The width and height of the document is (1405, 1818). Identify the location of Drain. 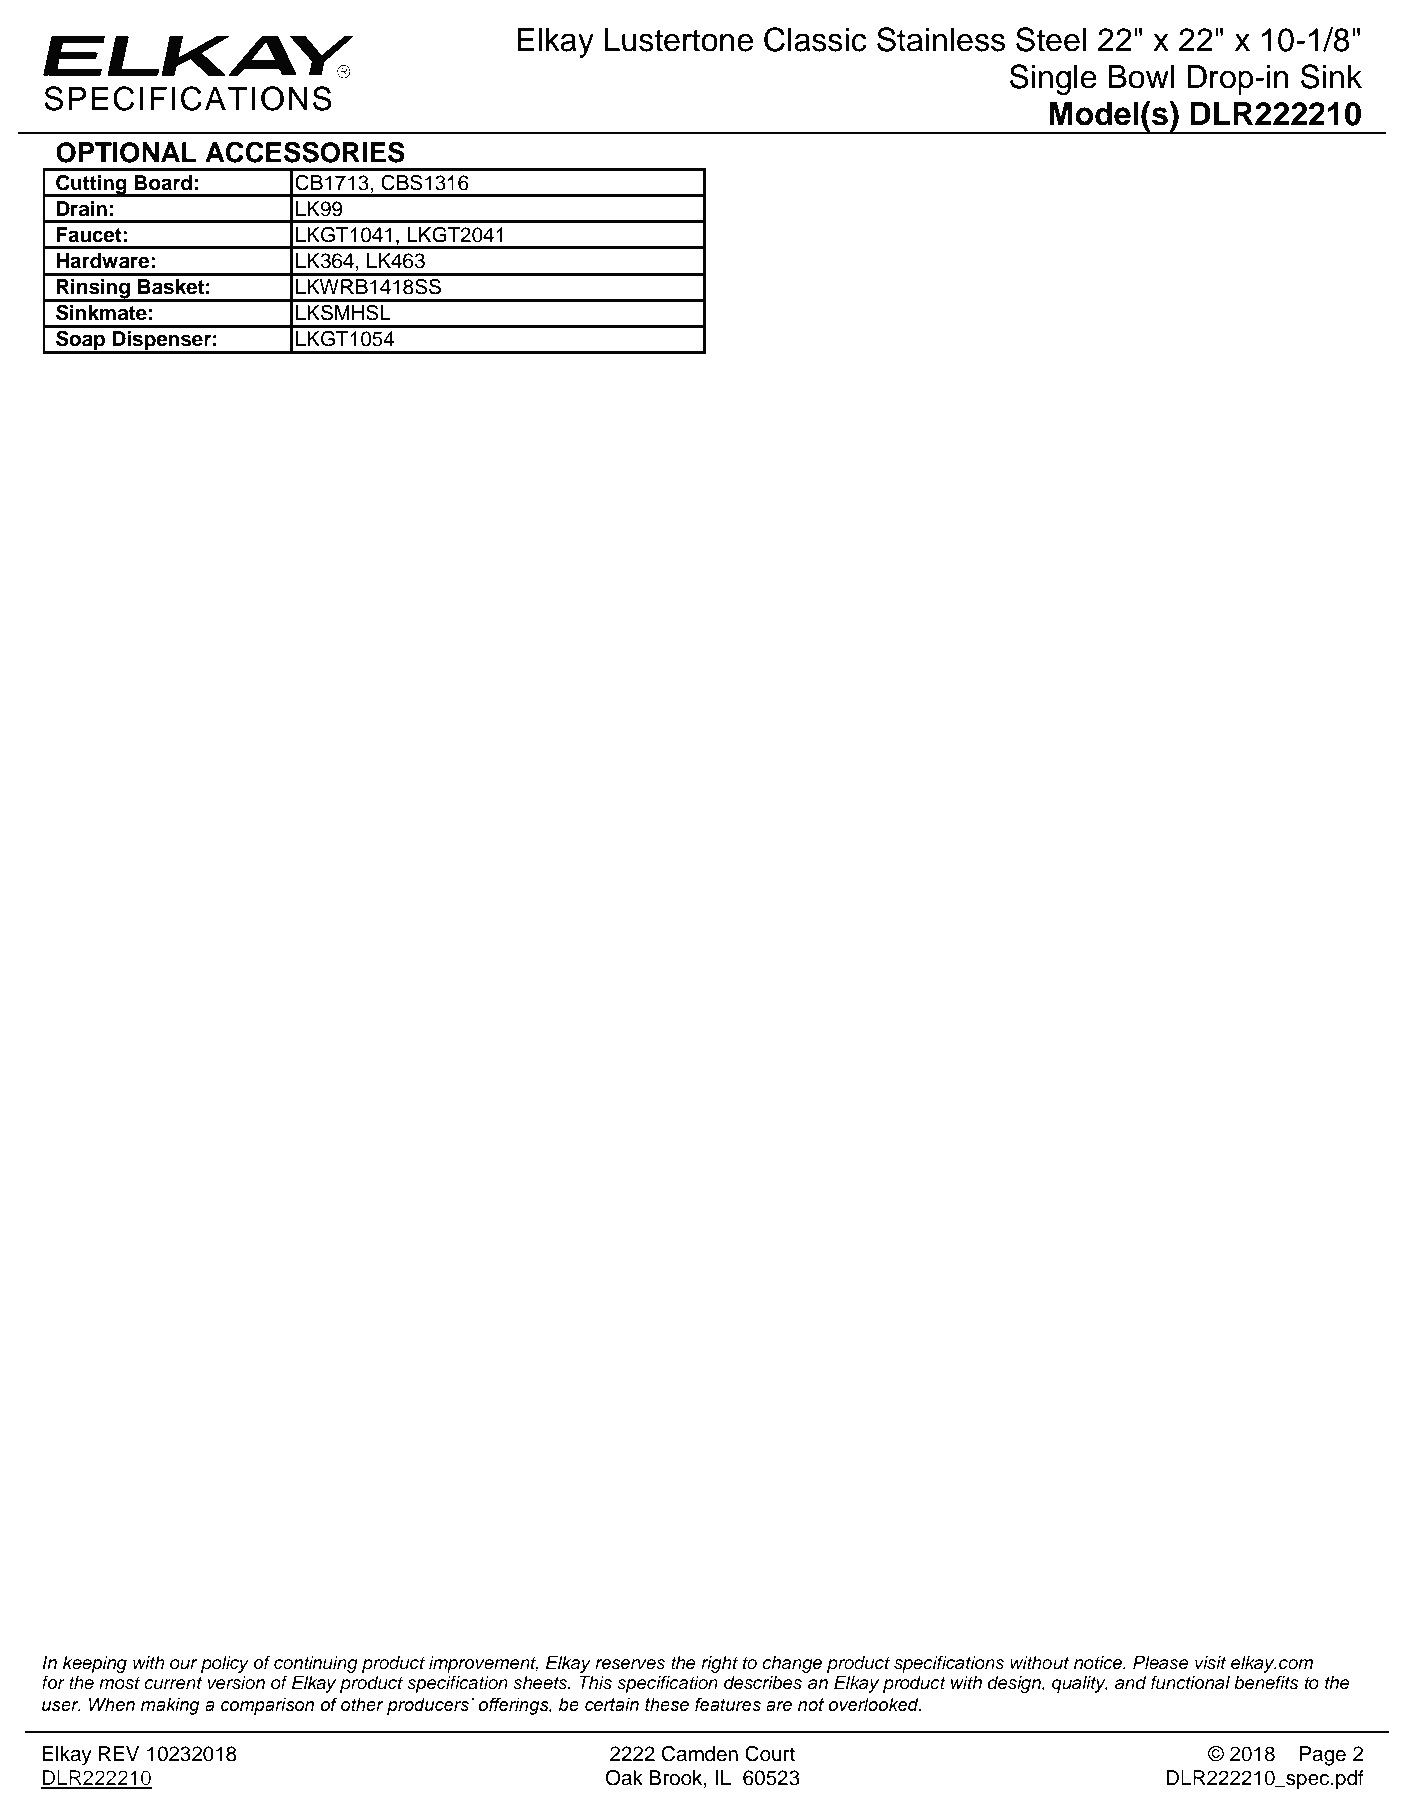
(81, 209).
